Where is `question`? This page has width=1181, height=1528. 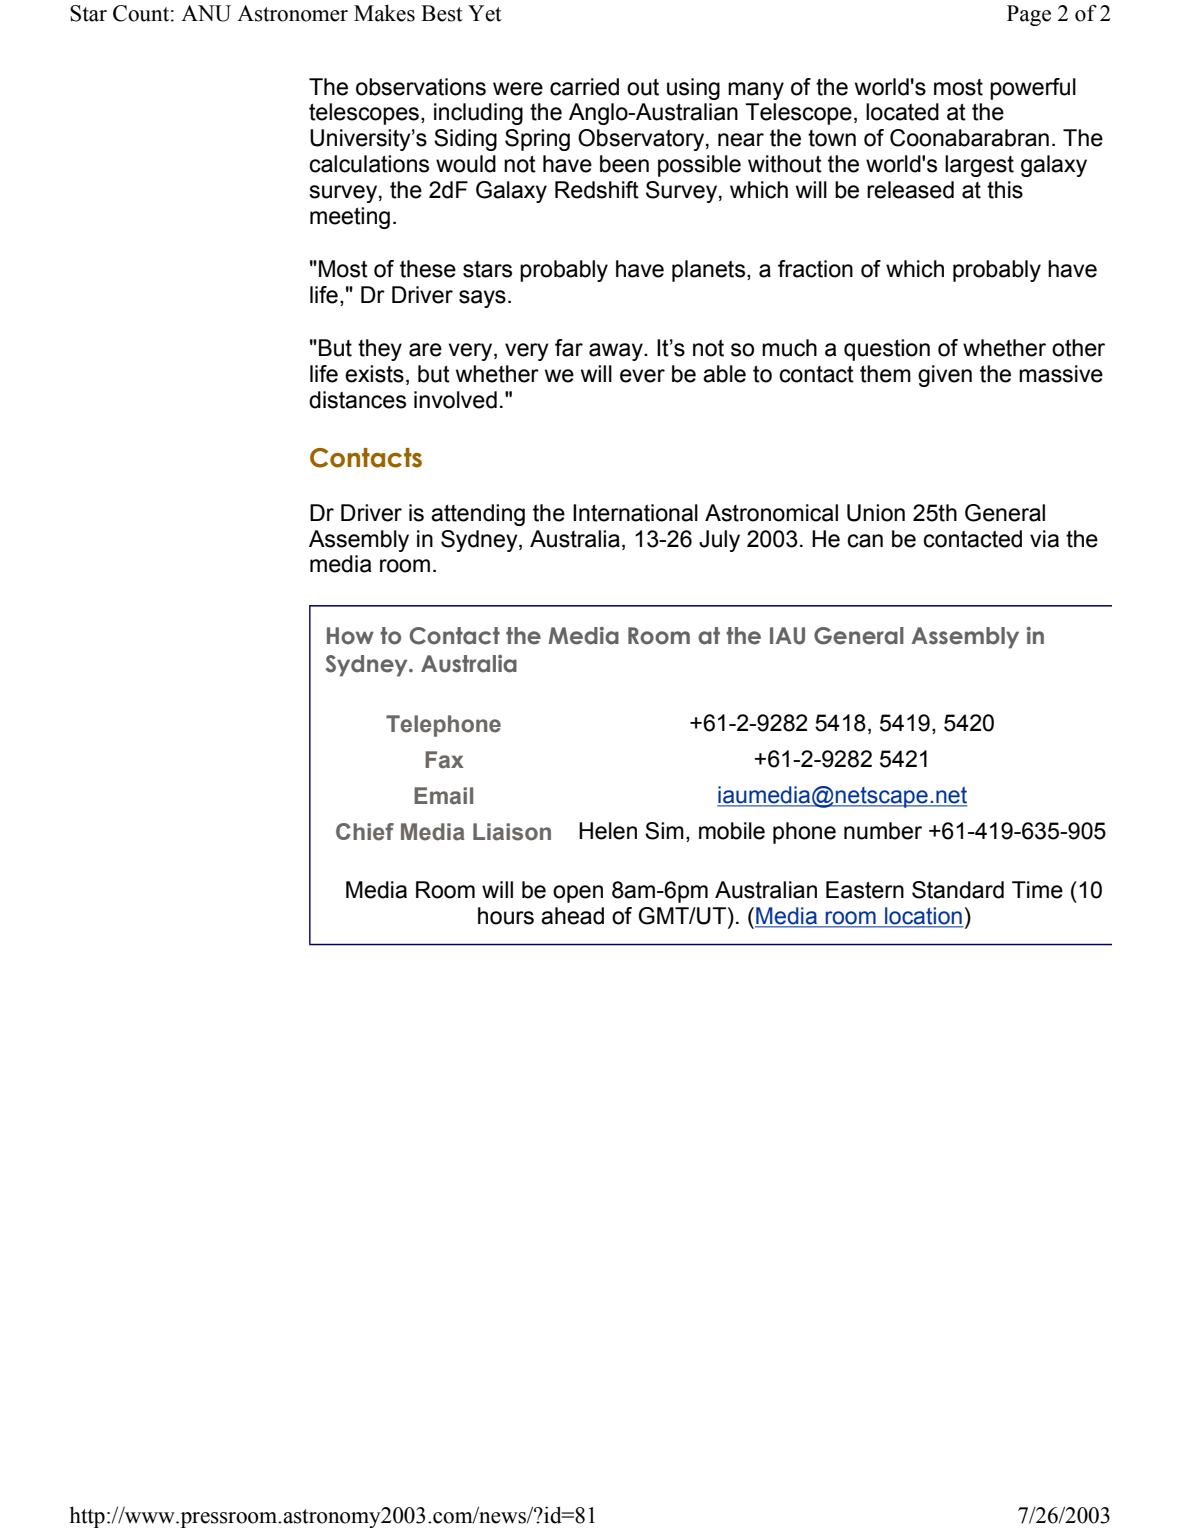
question is located at coordinates (887, 350).
